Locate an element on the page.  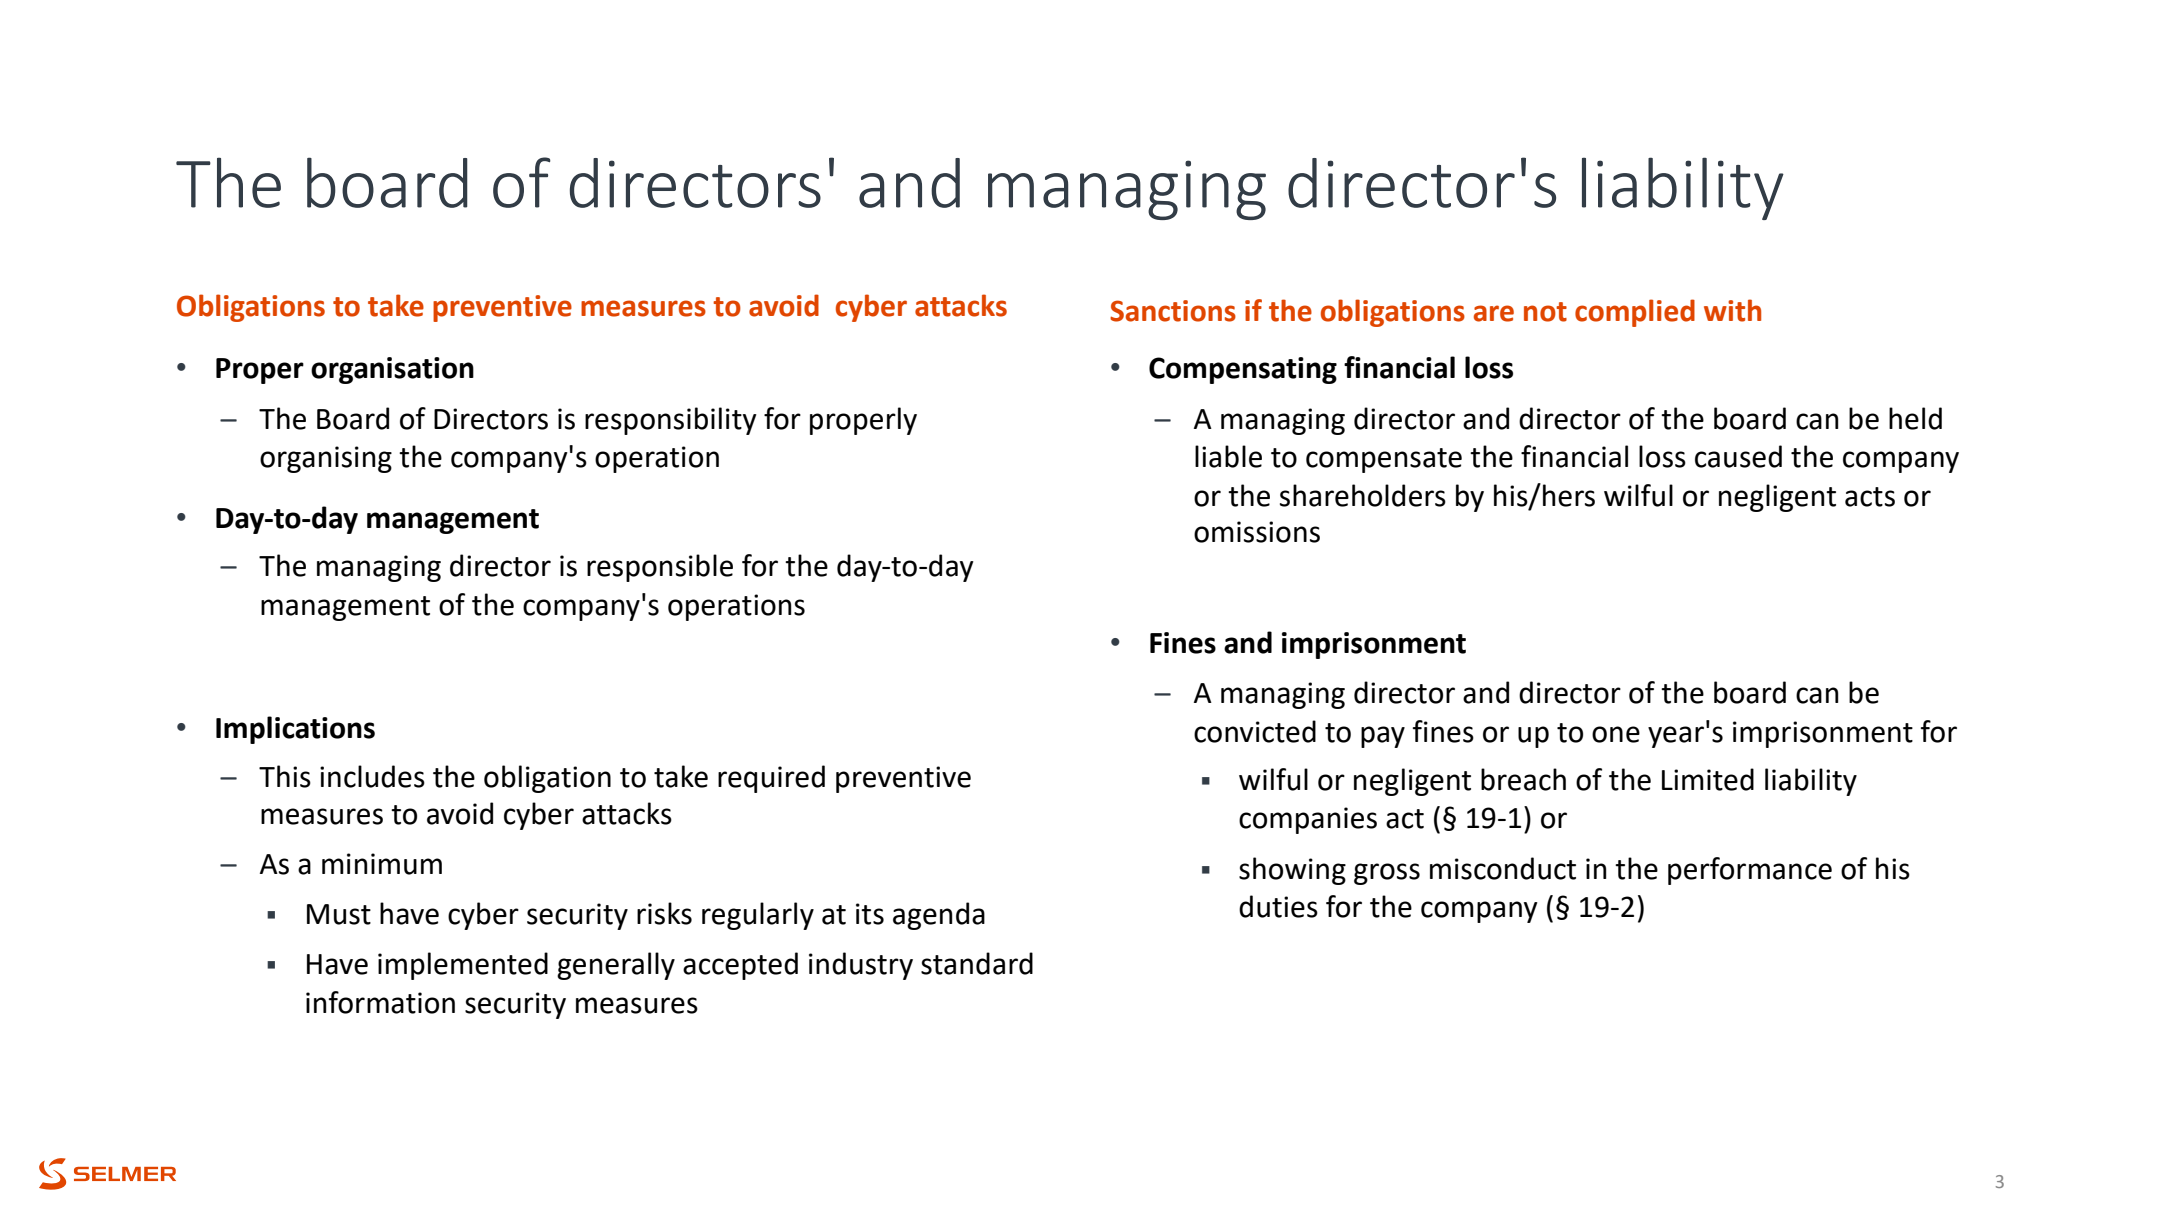
standard is located at coordinates (977, 963).
